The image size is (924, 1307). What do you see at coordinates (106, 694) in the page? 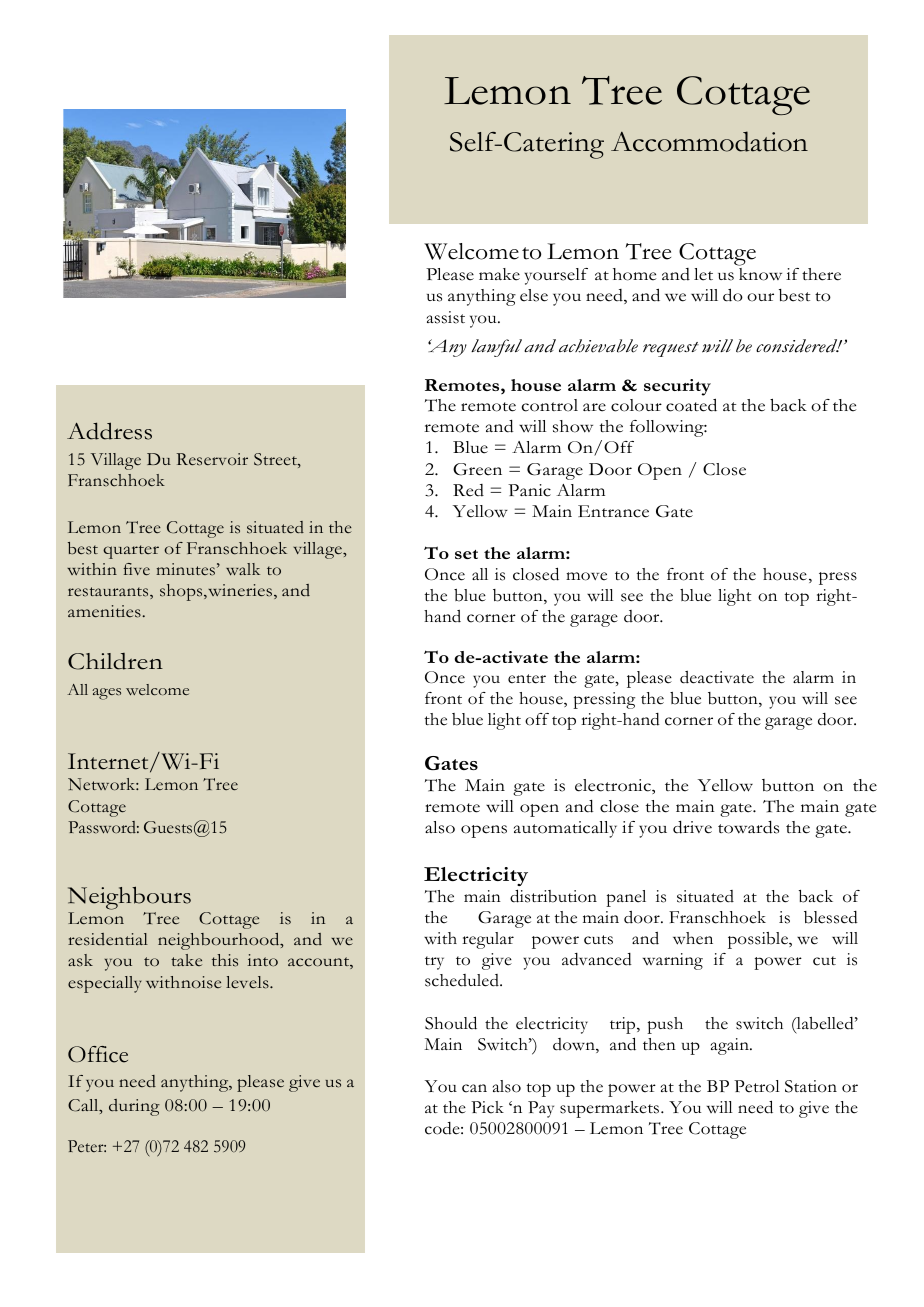
I see `ages` at bounding box center [106, 694].
